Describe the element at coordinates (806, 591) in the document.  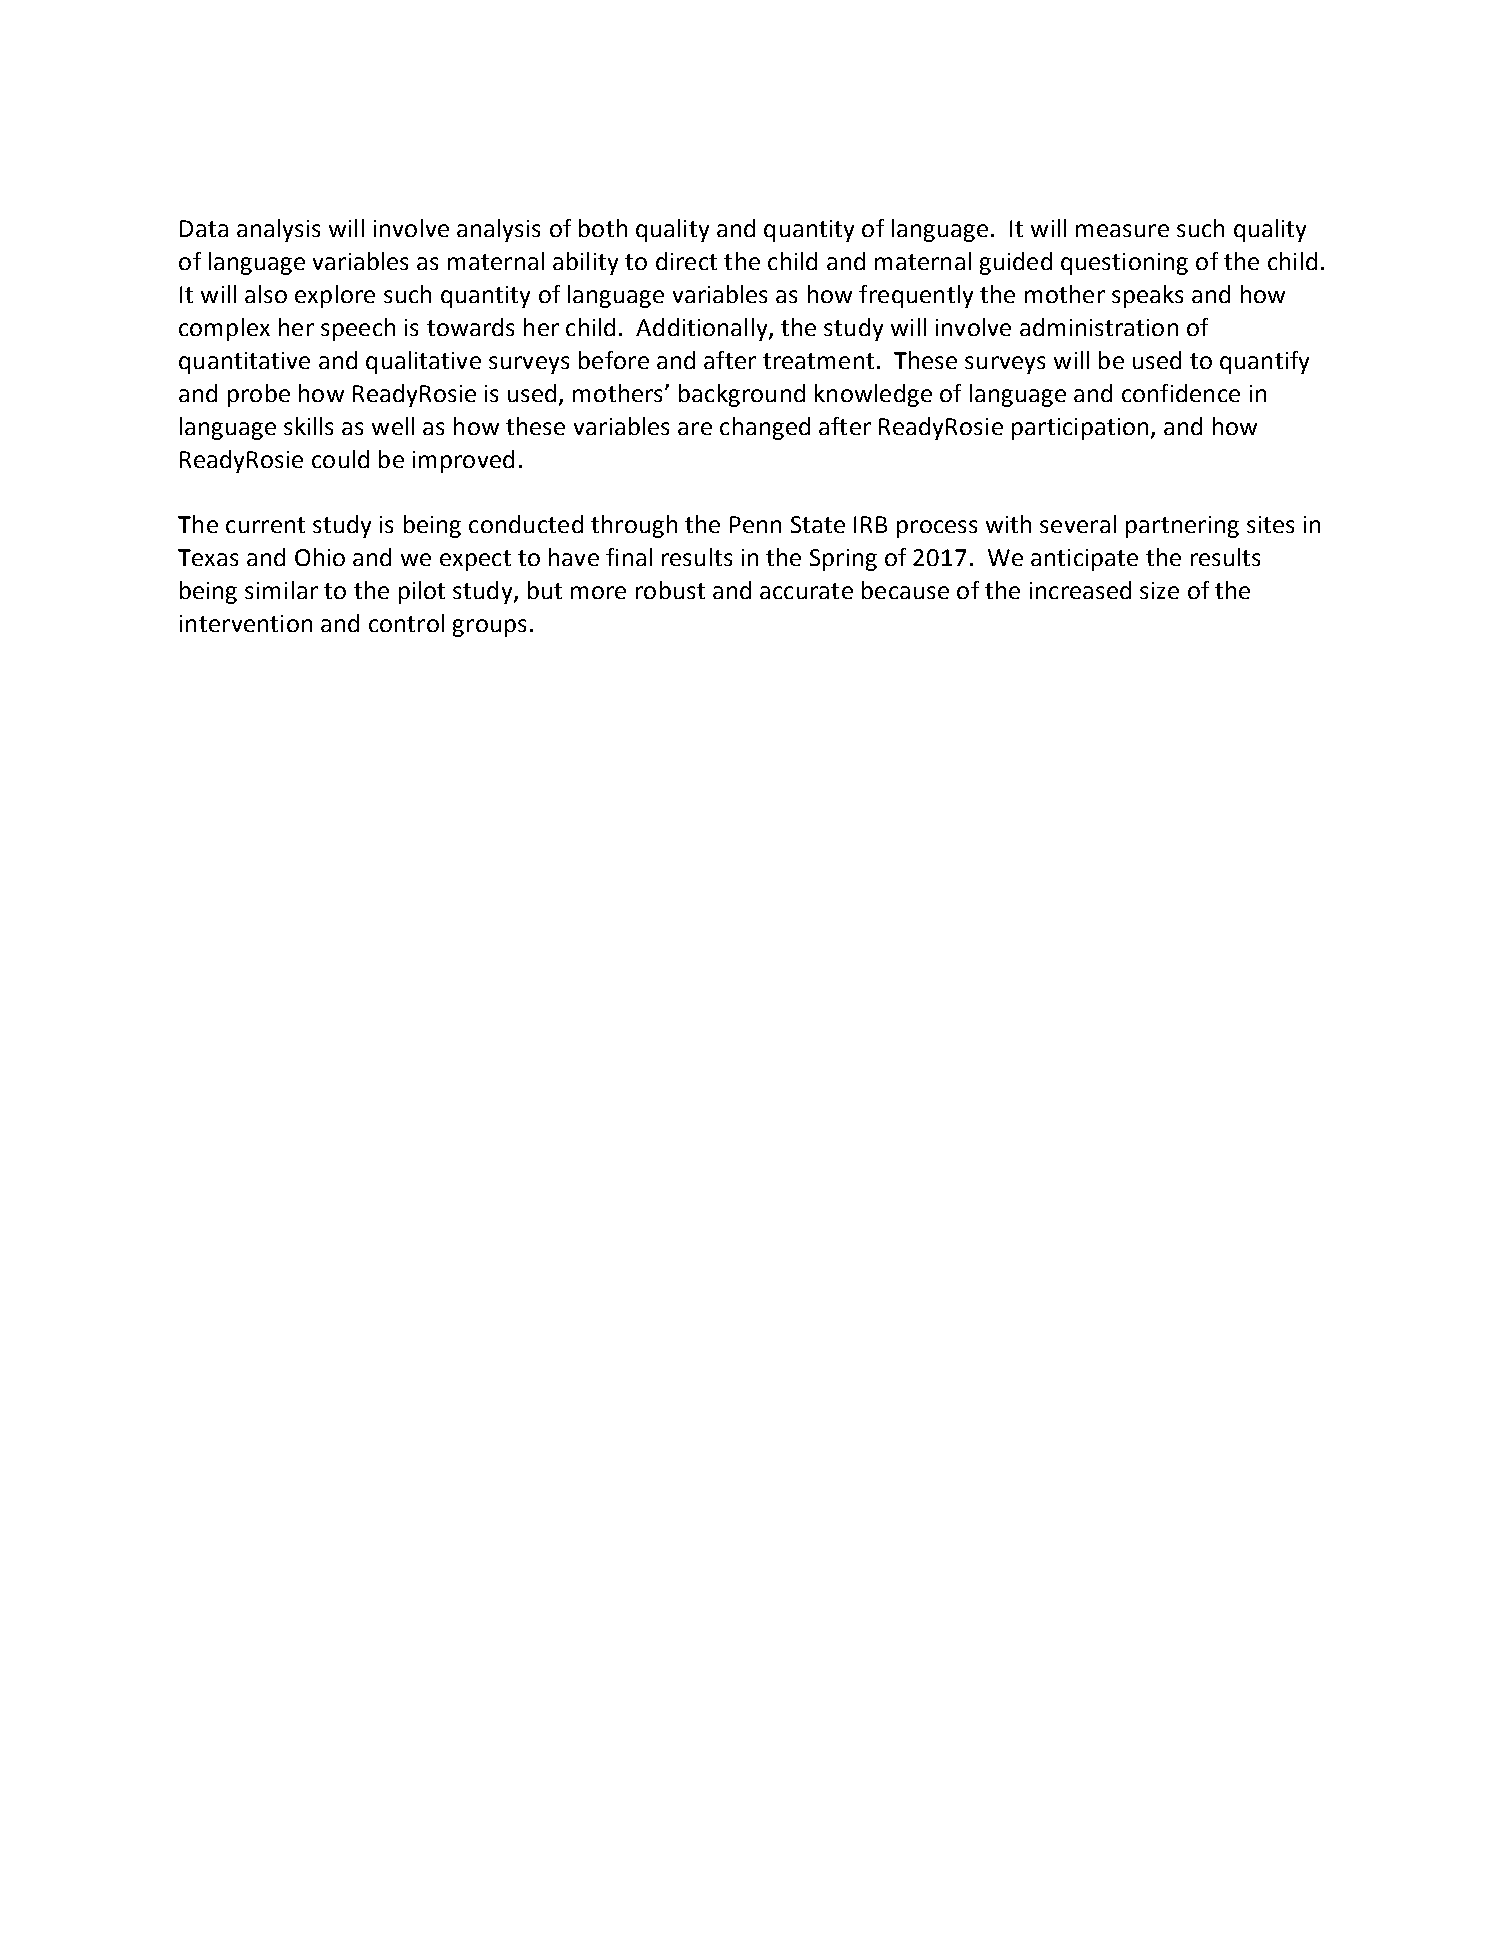
I see `accurate` at that location.
